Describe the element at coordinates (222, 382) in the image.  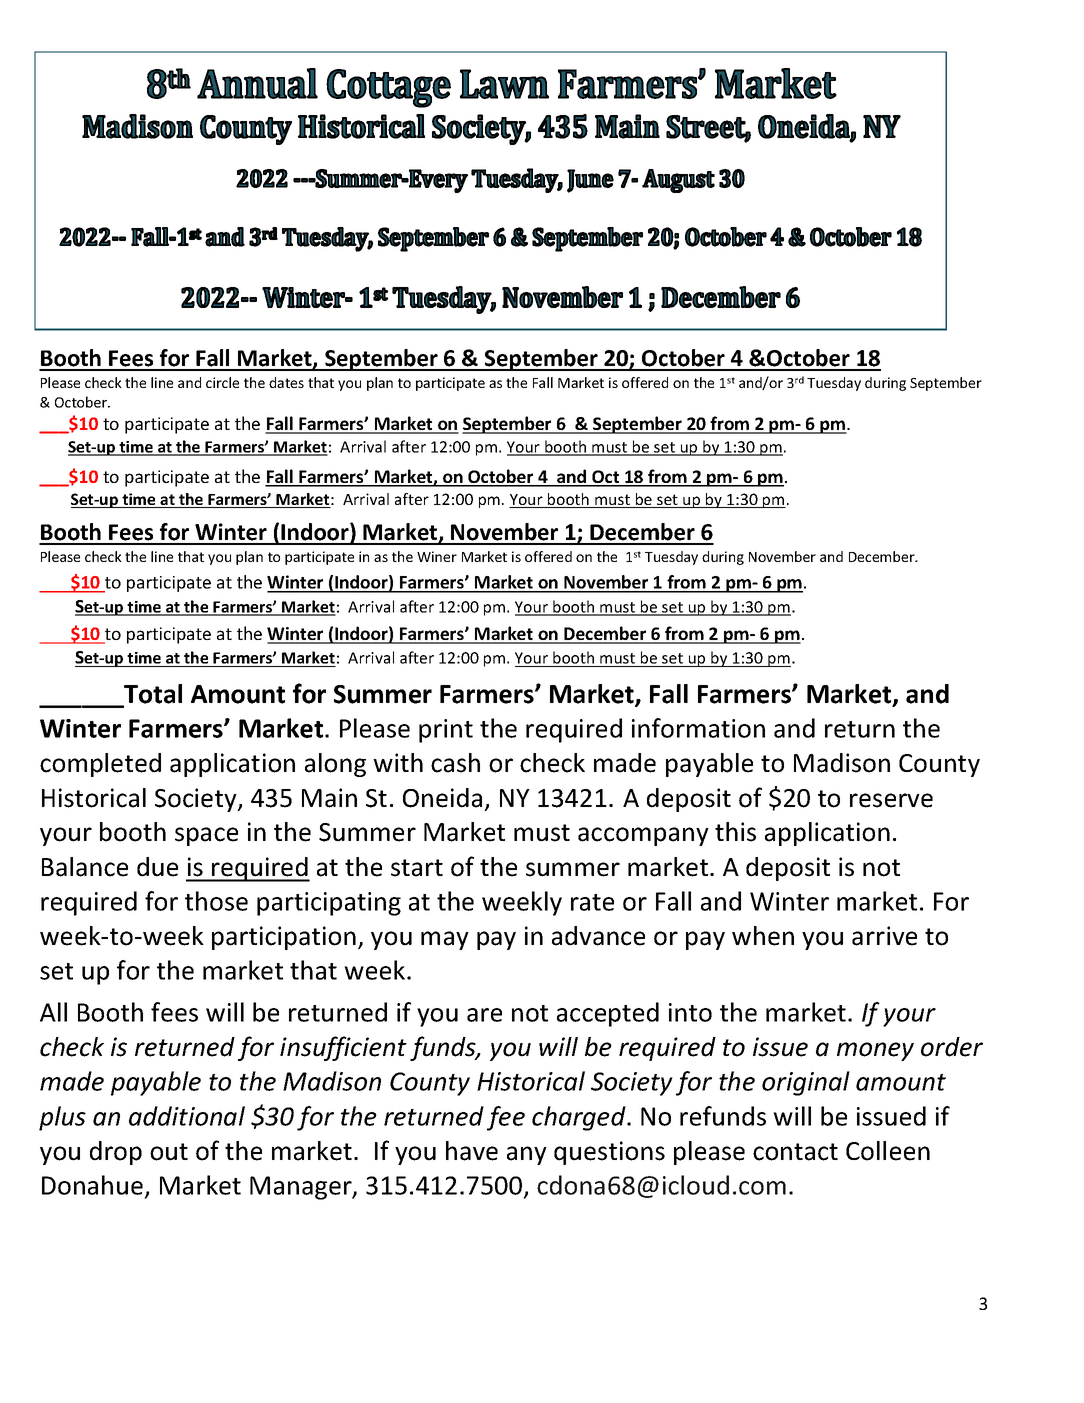
I see `circle` at that location.
